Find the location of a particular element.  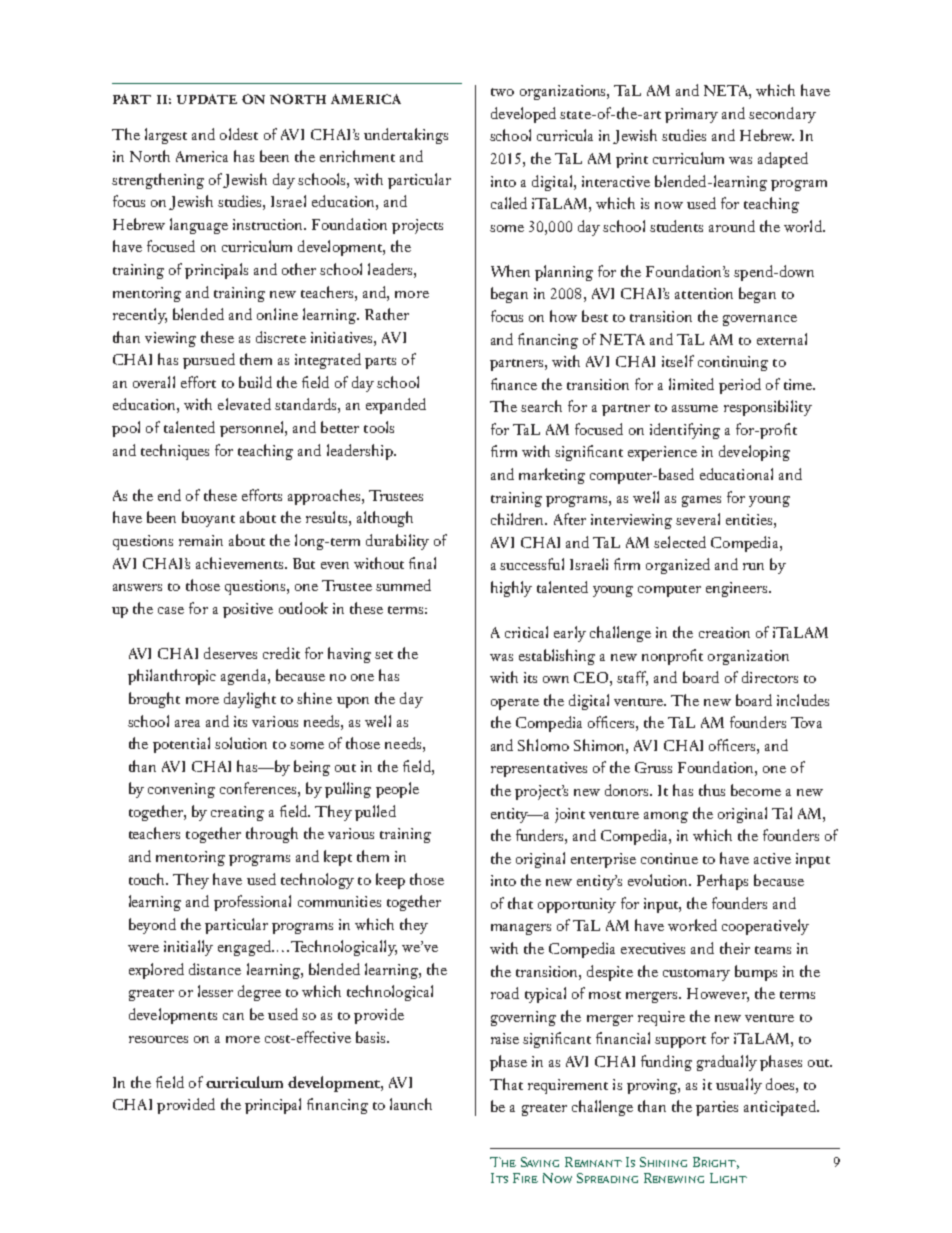

UPDATE is located at coordinates (207, 99).
